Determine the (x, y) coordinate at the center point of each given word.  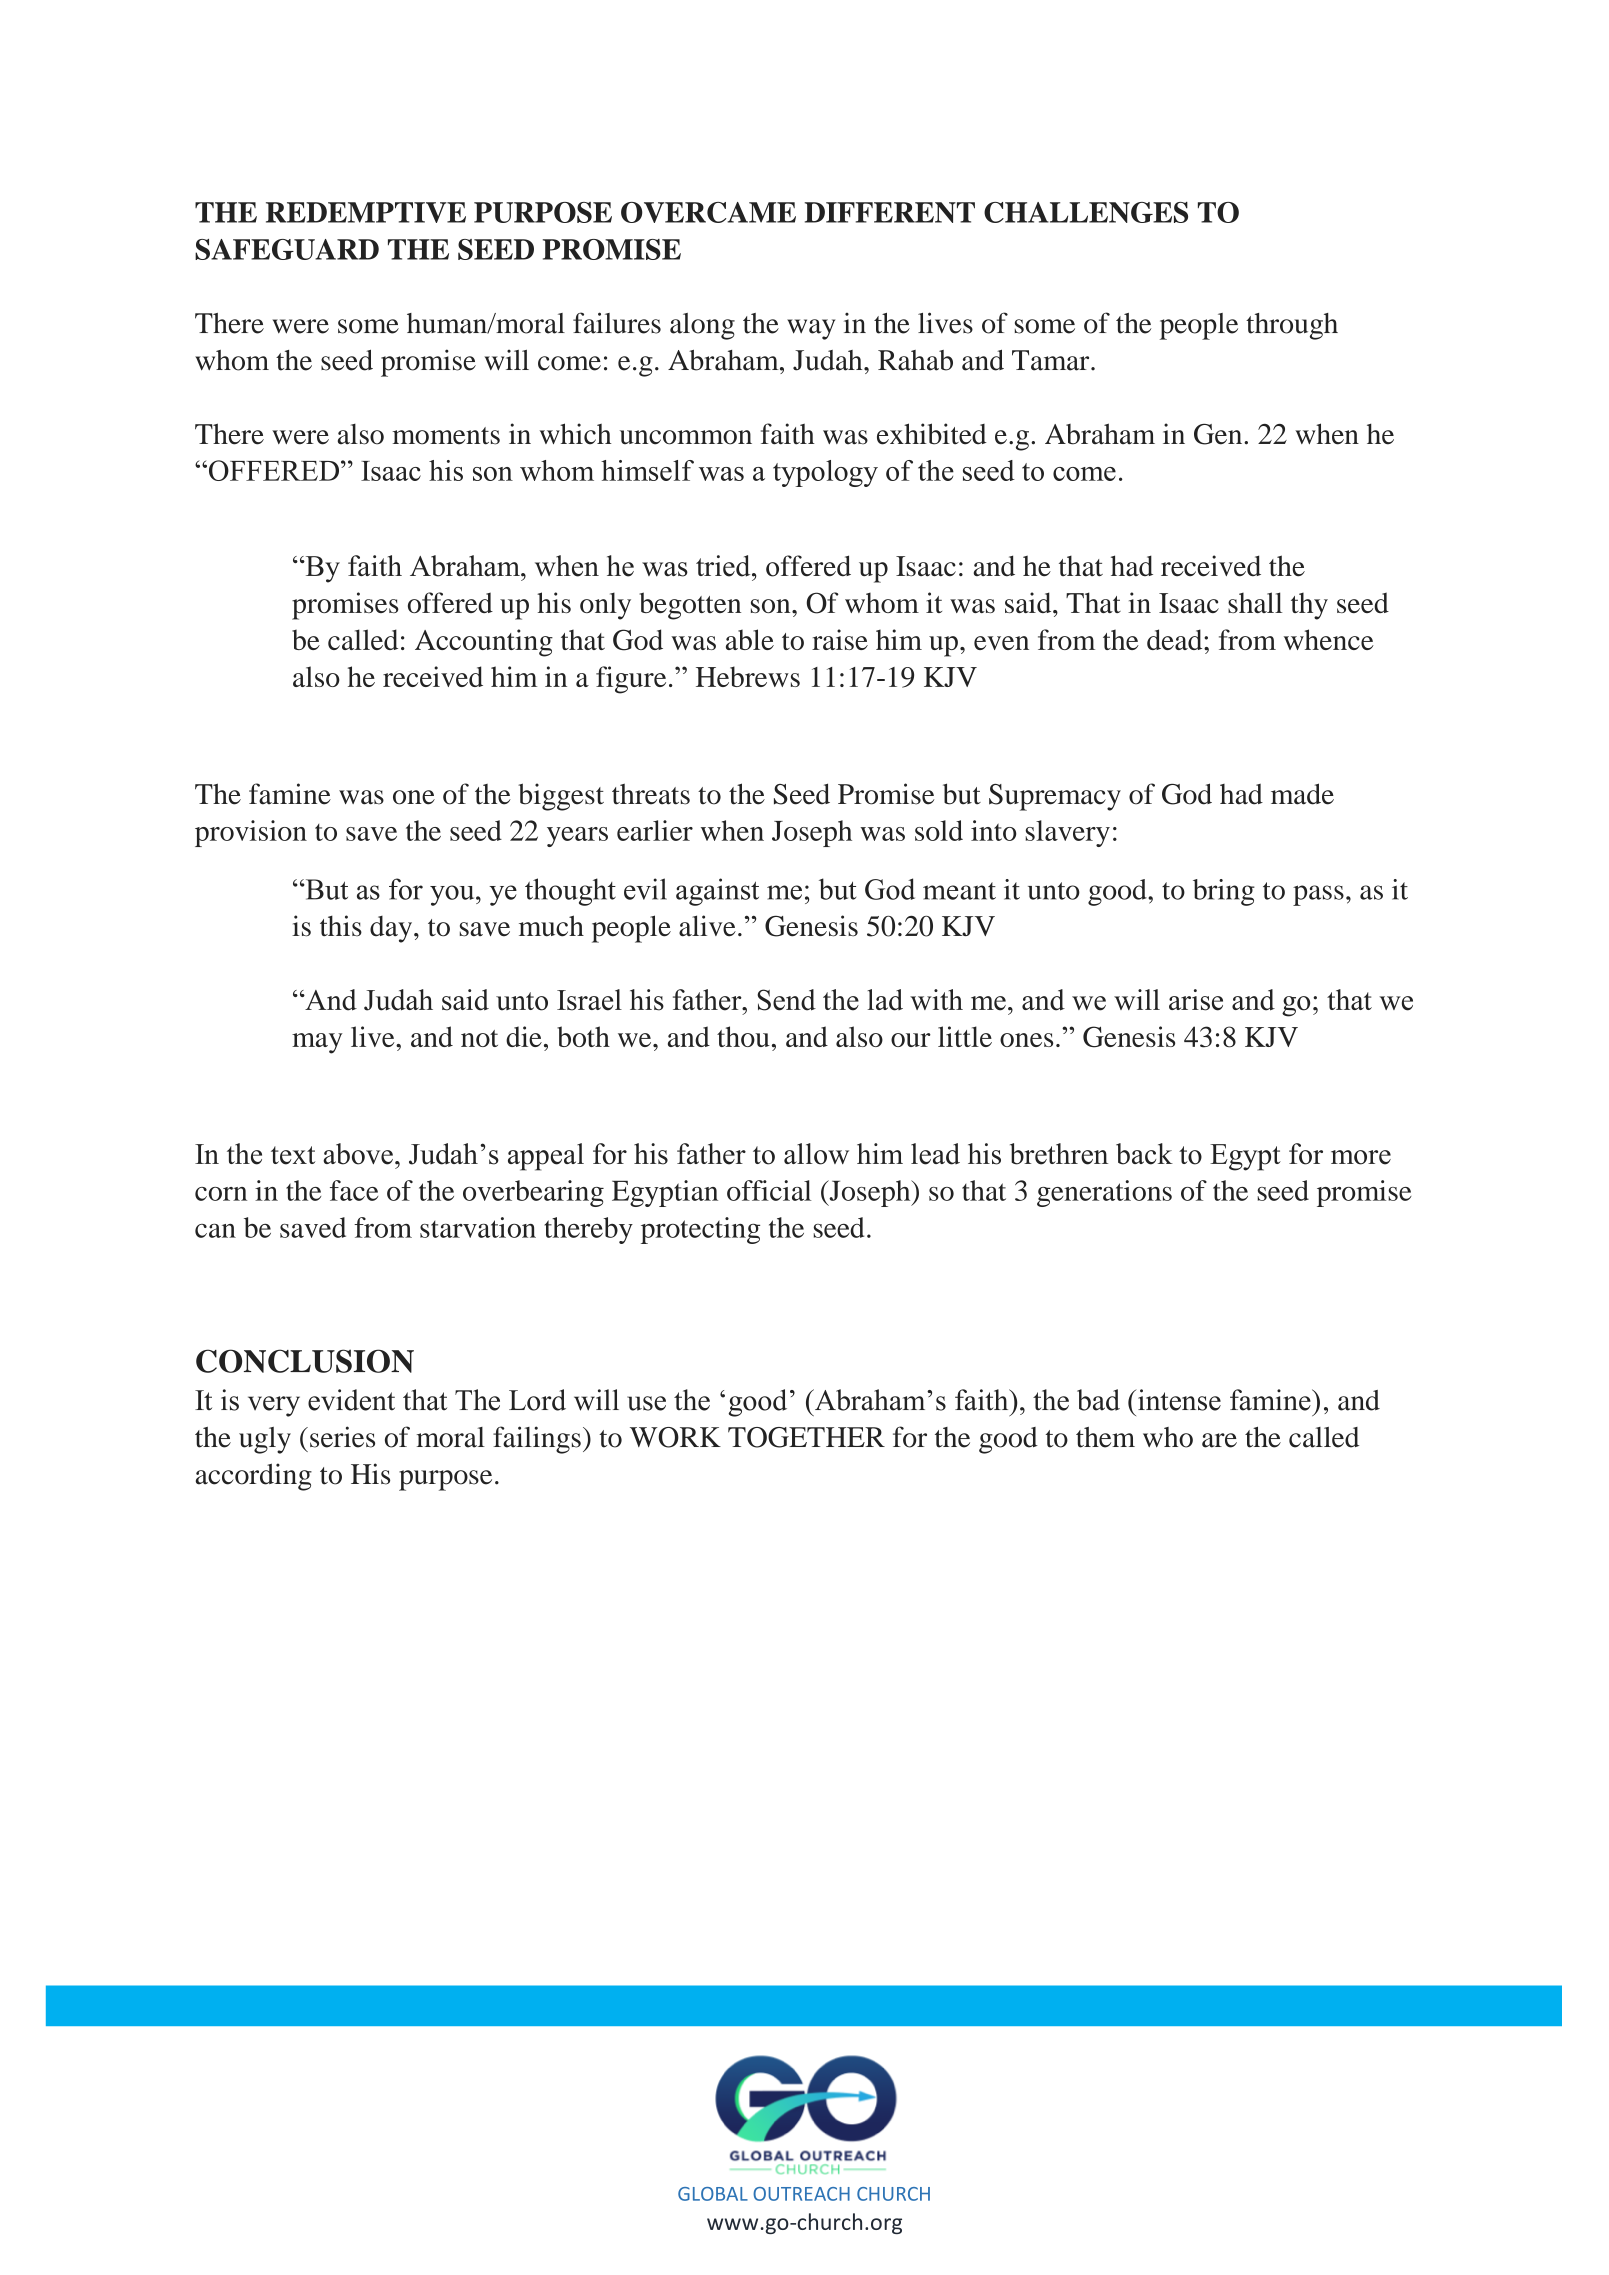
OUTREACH (801, 2194)
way (811, 329)
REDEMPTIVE (366, 212)
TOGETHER (806, 1437)
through (1292, 326)
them (1105, 1437)
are (1219, 1440)
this (341, 926)
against (717, 892)
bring (1224, 892)
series (342, 1437)
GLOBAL (713, 2194)
